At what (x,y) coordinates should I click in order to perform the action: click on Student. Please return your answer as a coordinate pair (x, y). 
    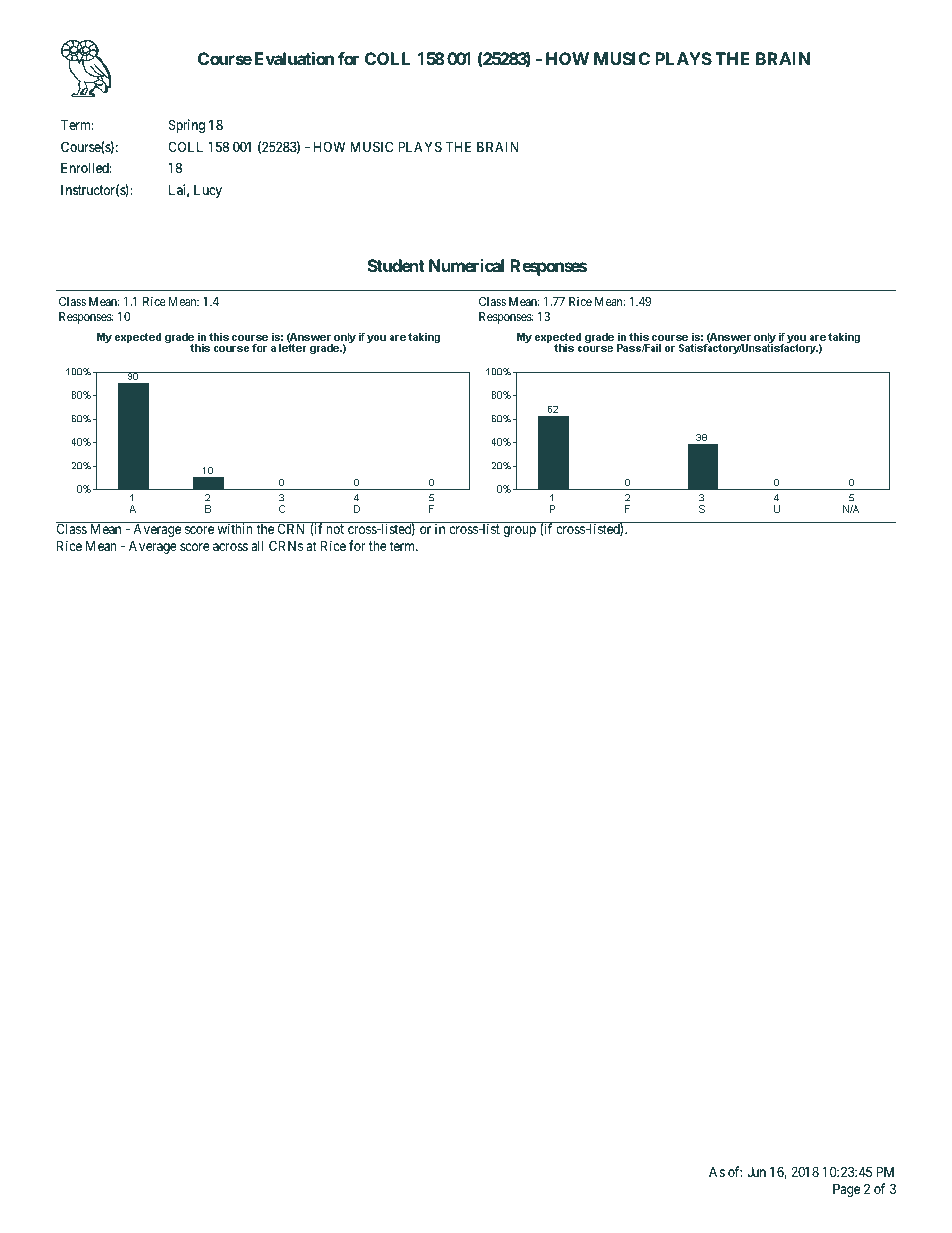
    Looking at the image, I should click on (396, 265).
